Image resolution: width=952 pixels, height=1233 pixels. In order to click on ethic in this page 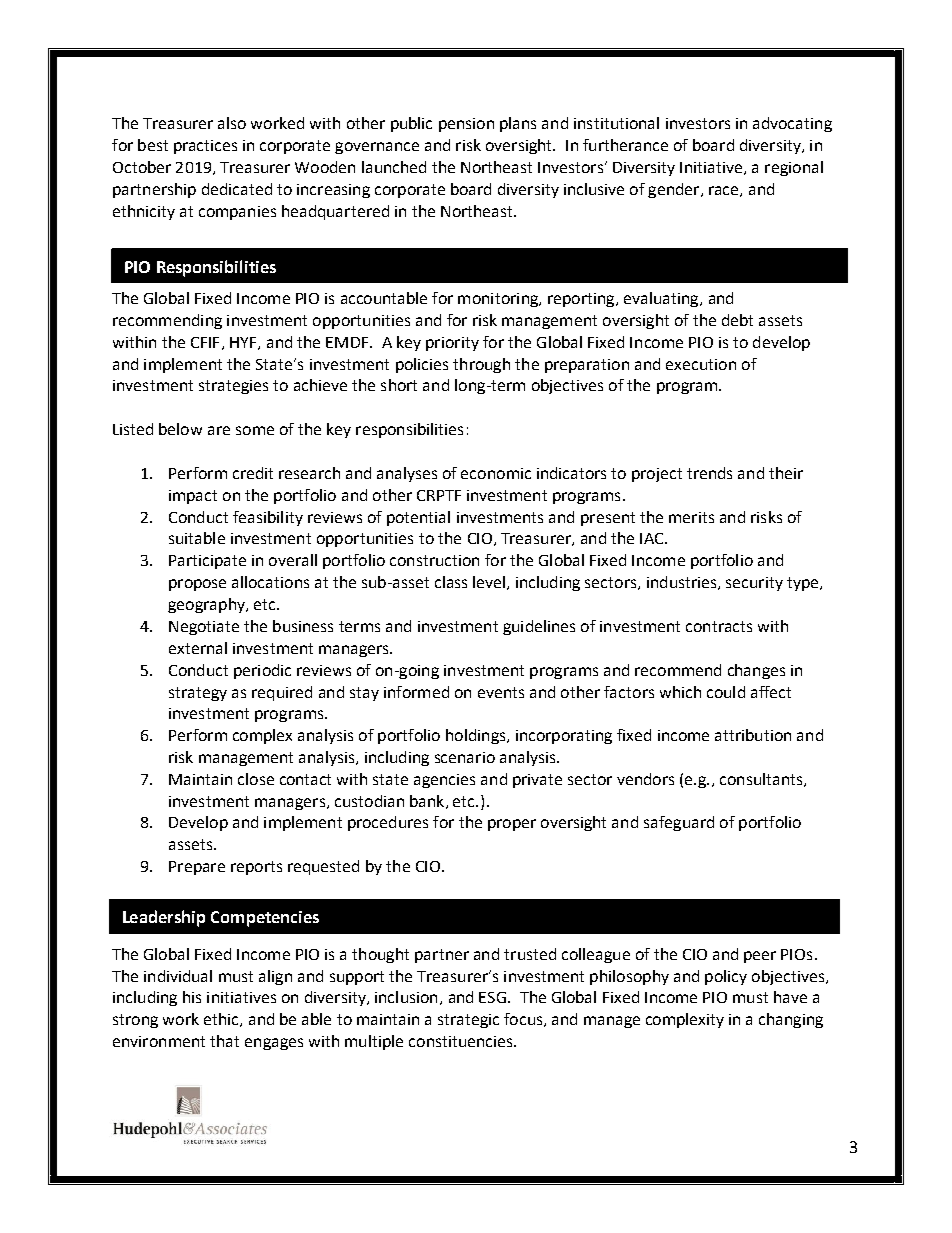, I will do `click(222, 1020)`.
